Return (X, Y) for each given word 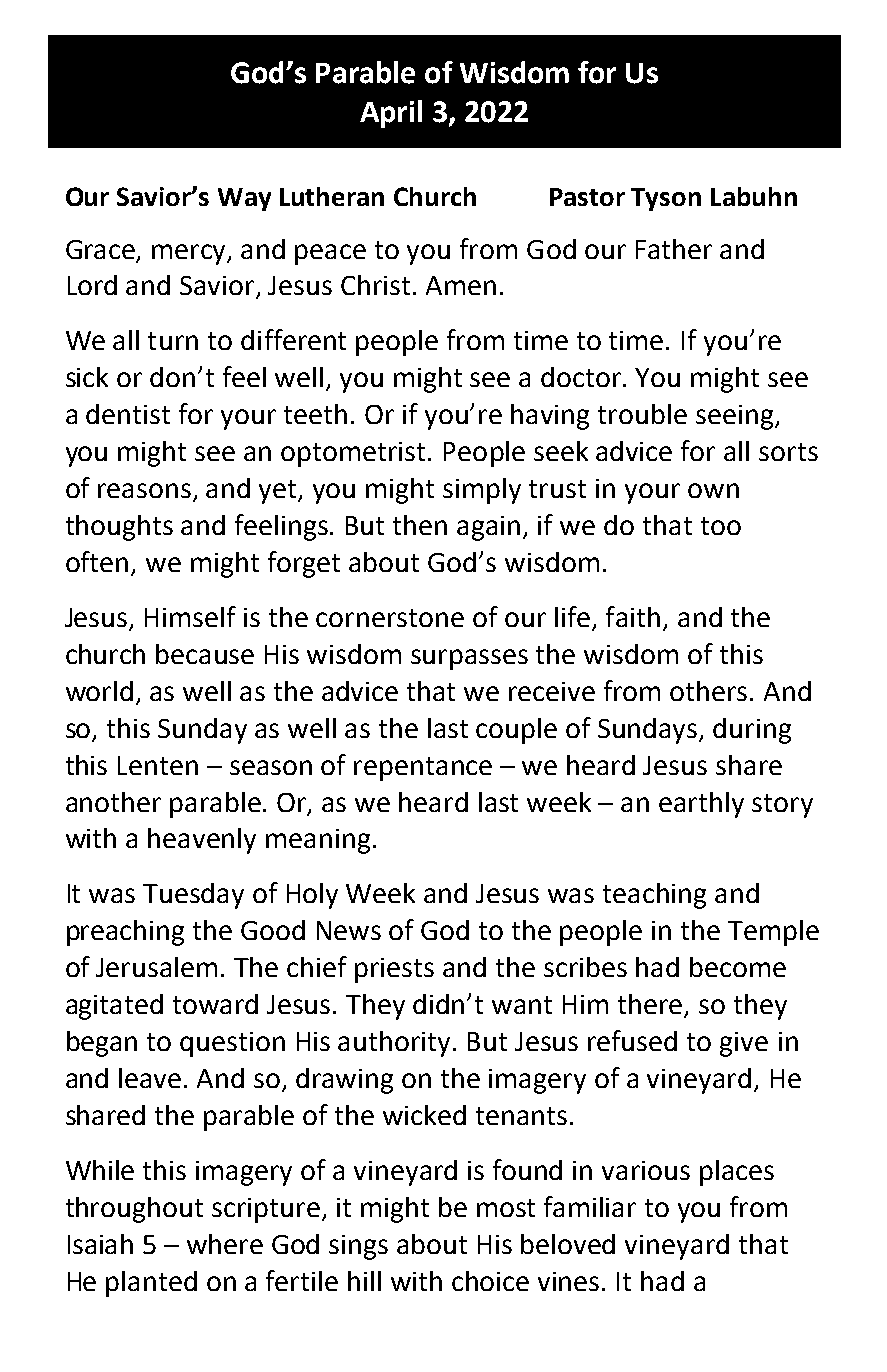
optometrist (355, 454)
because (205, 654)
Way (244, 199)
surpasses (469, 659)
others (710, 691)
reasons (146, 492)
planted (151, 1284)
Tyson (666, 199)
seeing (736, 417)
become (738, 967)
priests (394, 970)
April (391, 114)
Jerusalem (156, 967)
